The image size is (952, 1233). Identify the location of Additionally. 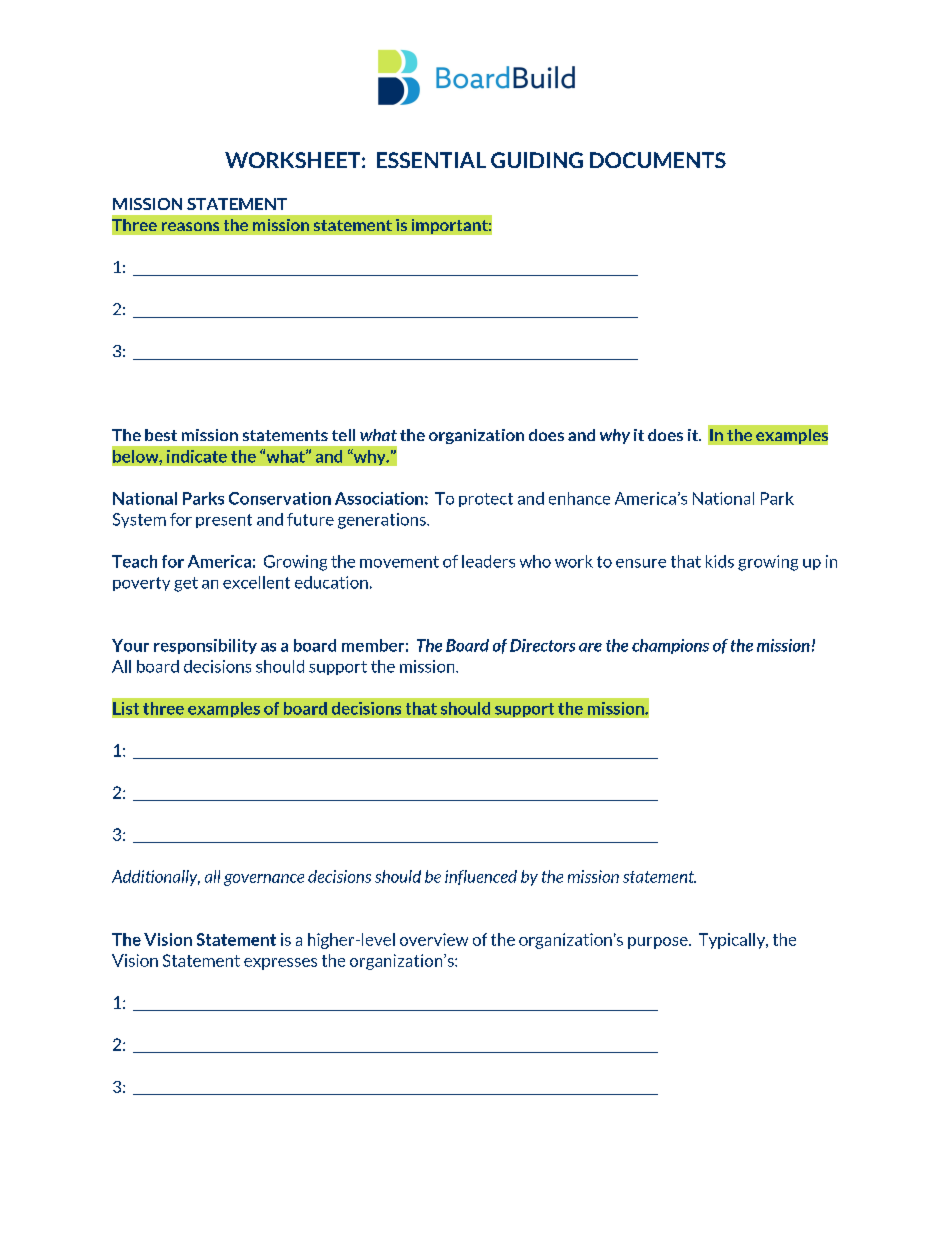
(156, 878).
